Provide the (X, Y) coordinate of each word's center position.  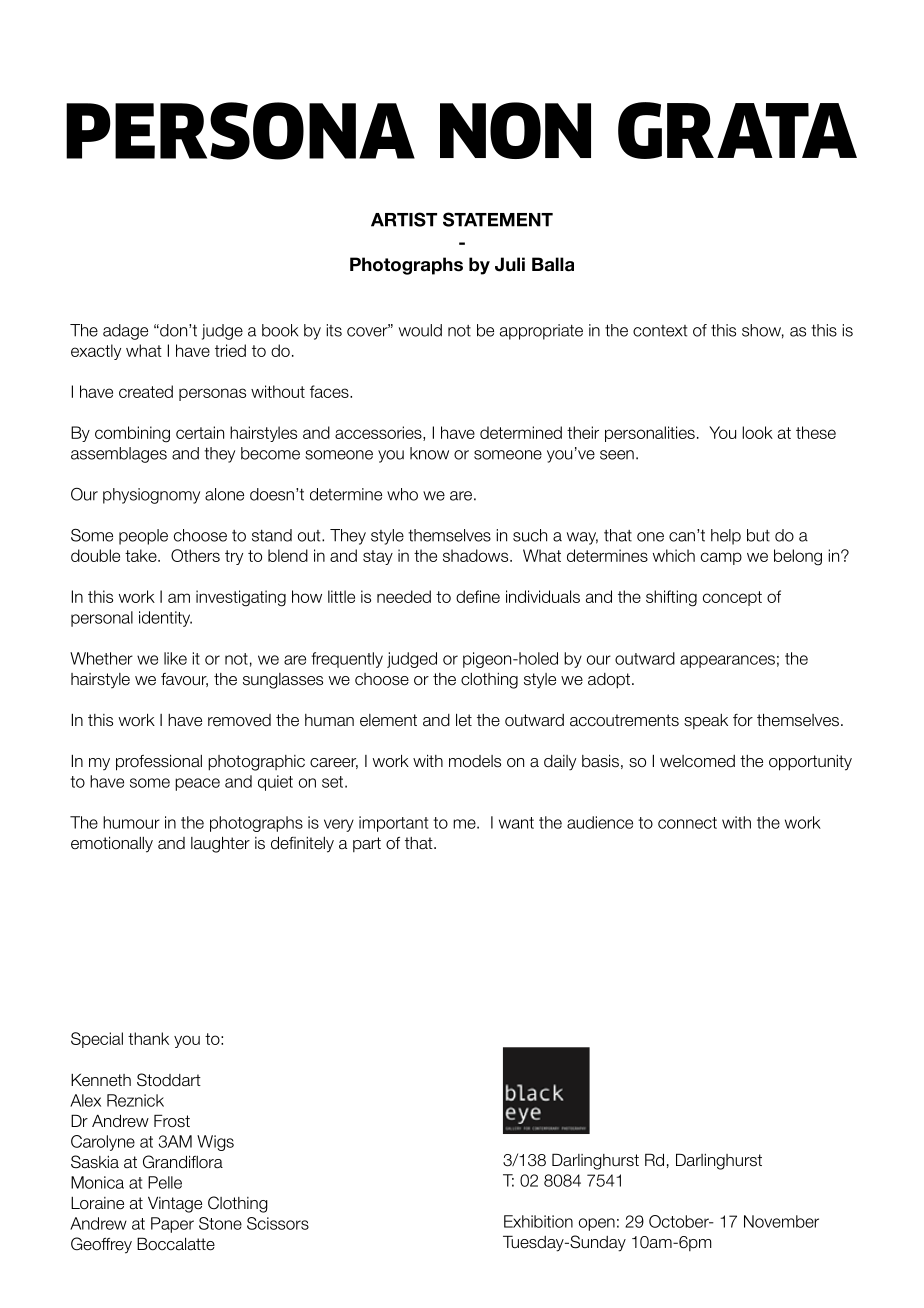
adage (125, 332)
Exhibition (538, 1221)
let (464, 720)
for (743, 720)
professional (159, 762)
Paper (172, 1225)
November (781, 1221)
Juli (510, 264)
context (660, 331)
